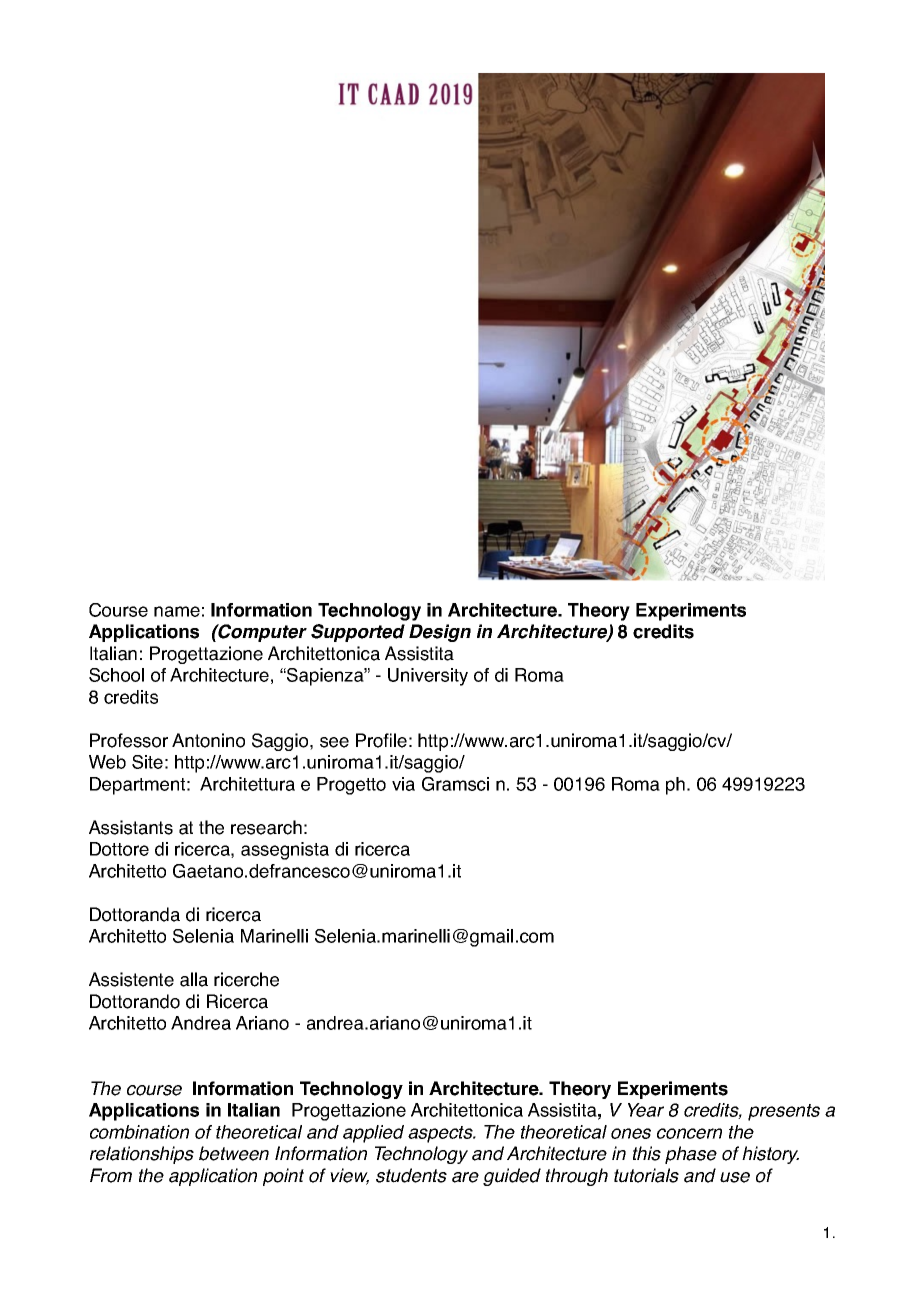  What do you see at coordinates (234, 1153) in the screenshot?
I see `between` at bounding box center [234, 1153].
